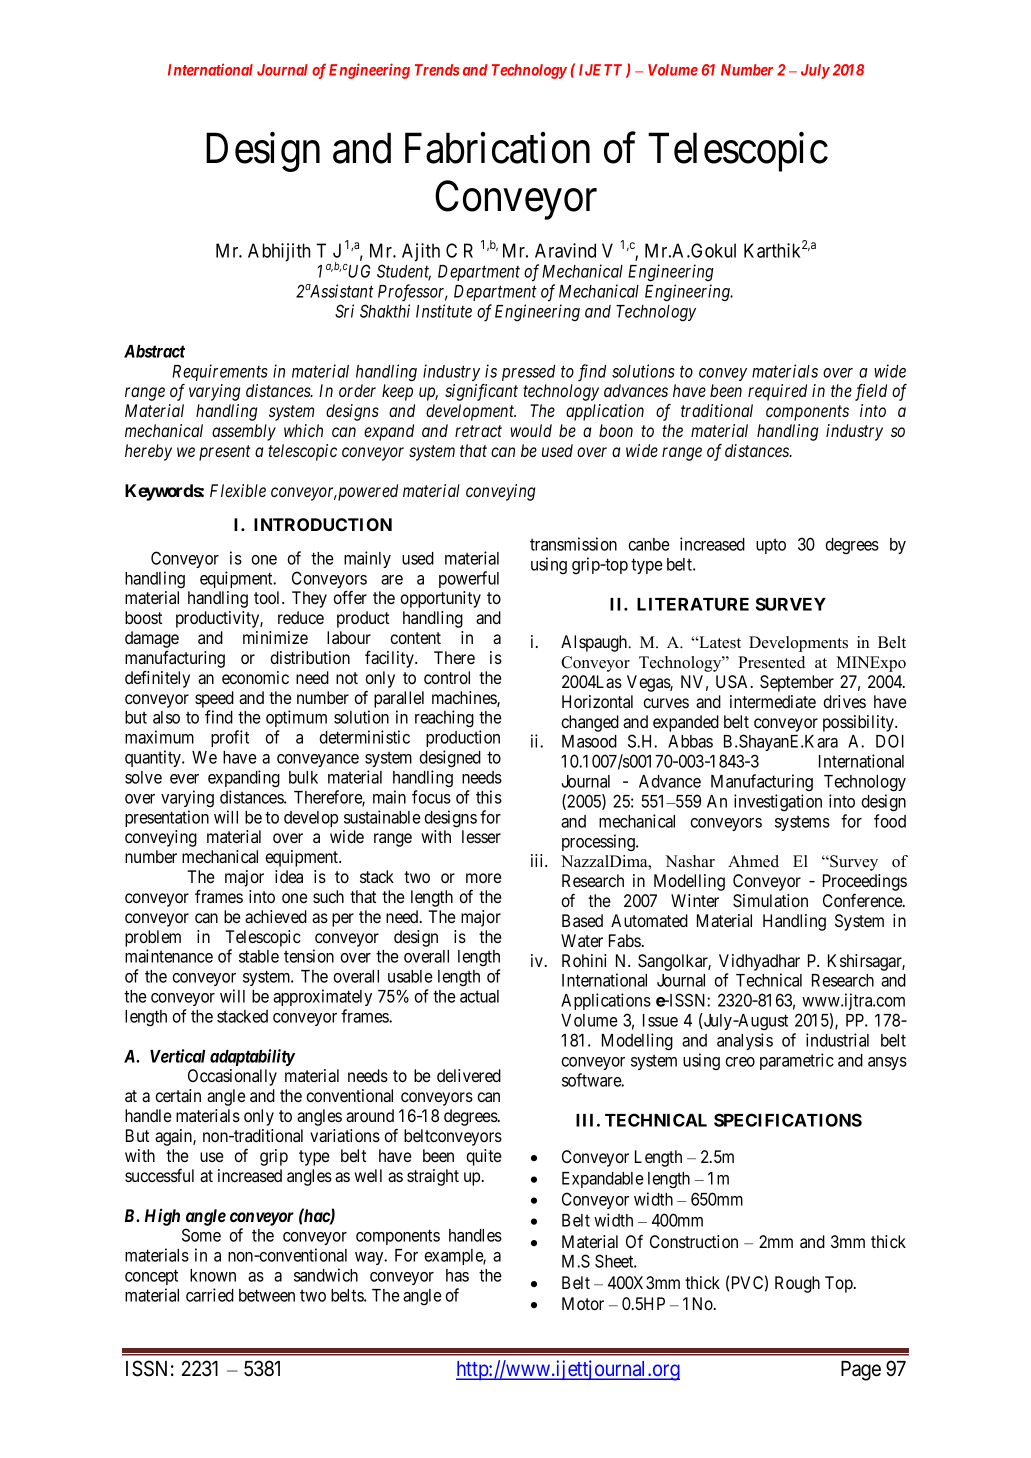  I want to click on machines, so click(465, 699).
